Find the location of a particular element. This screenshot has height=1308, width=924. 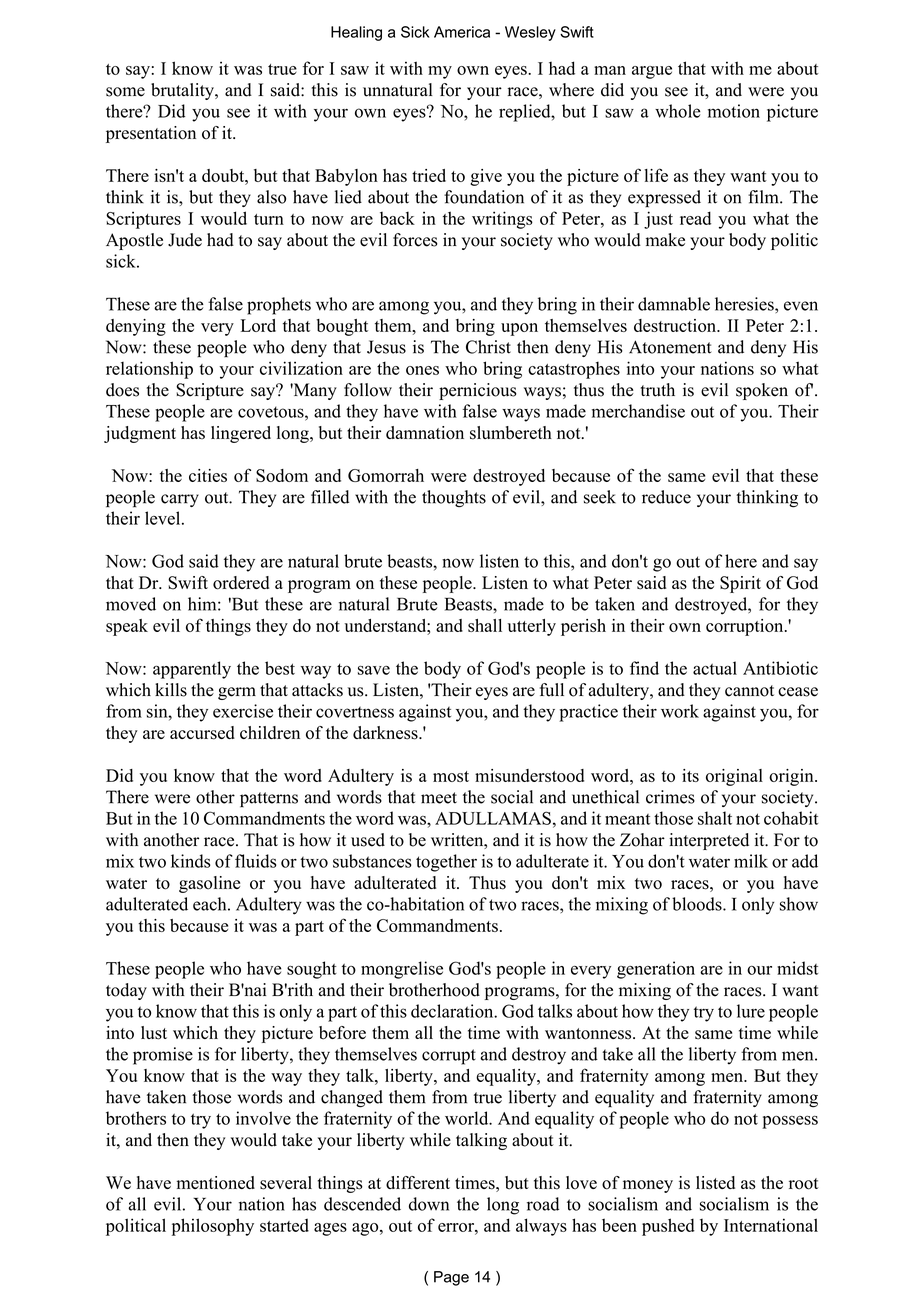

brutality is located at coordinates (183, 91).
